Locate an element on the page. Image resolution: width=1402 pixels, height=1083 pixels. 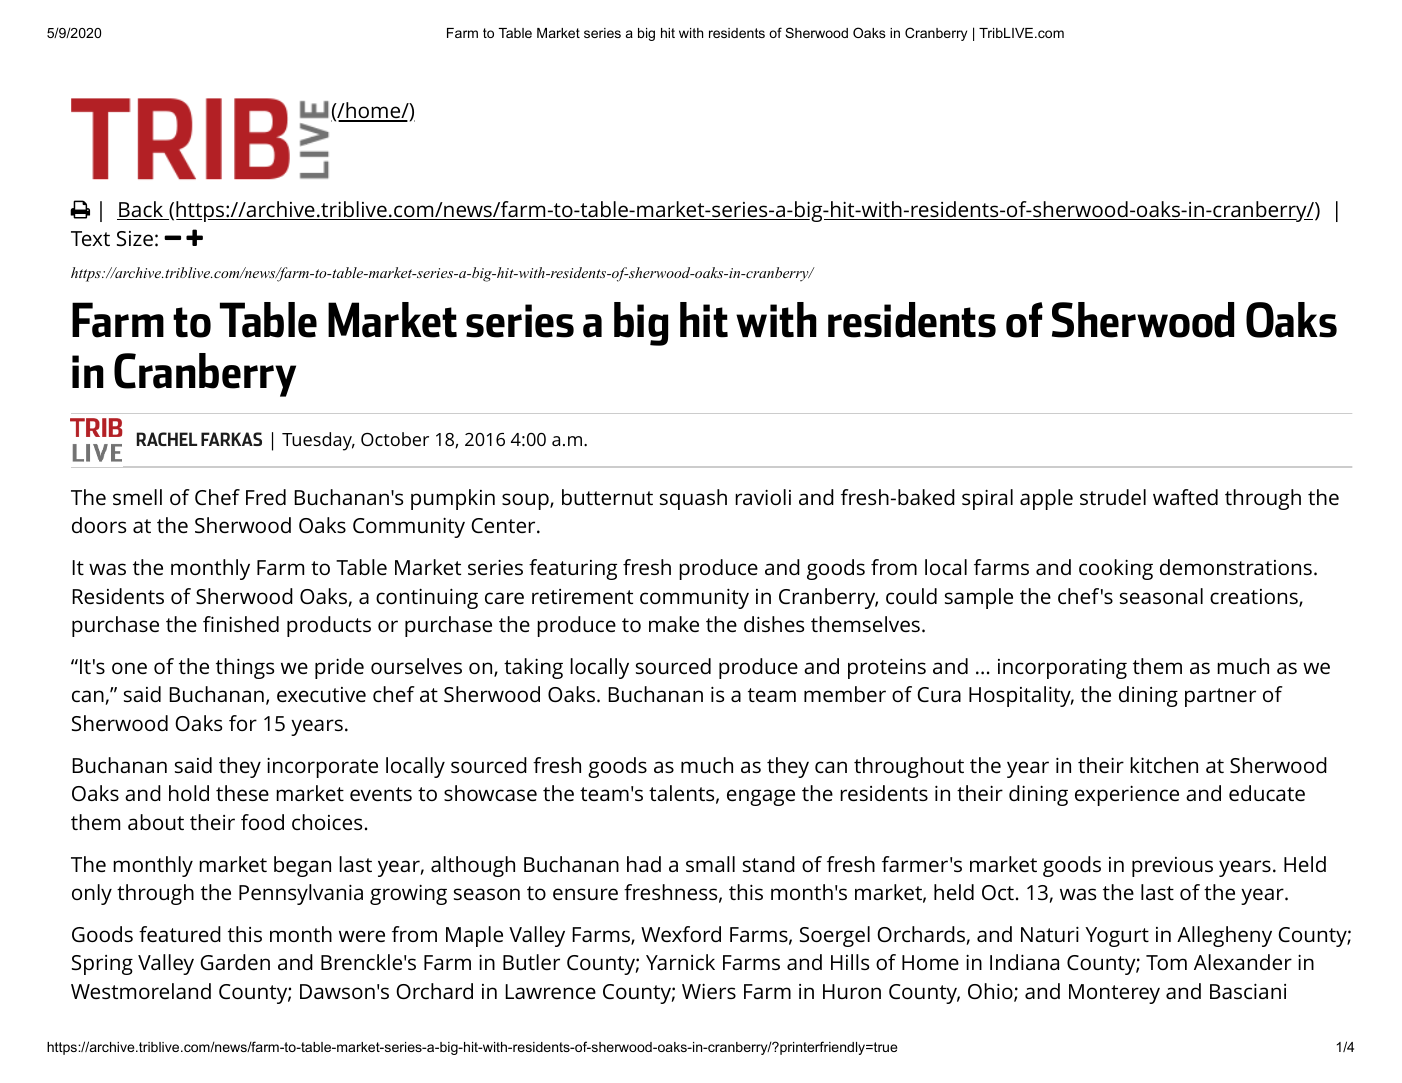
Back is located at coordinates (141, 210).
